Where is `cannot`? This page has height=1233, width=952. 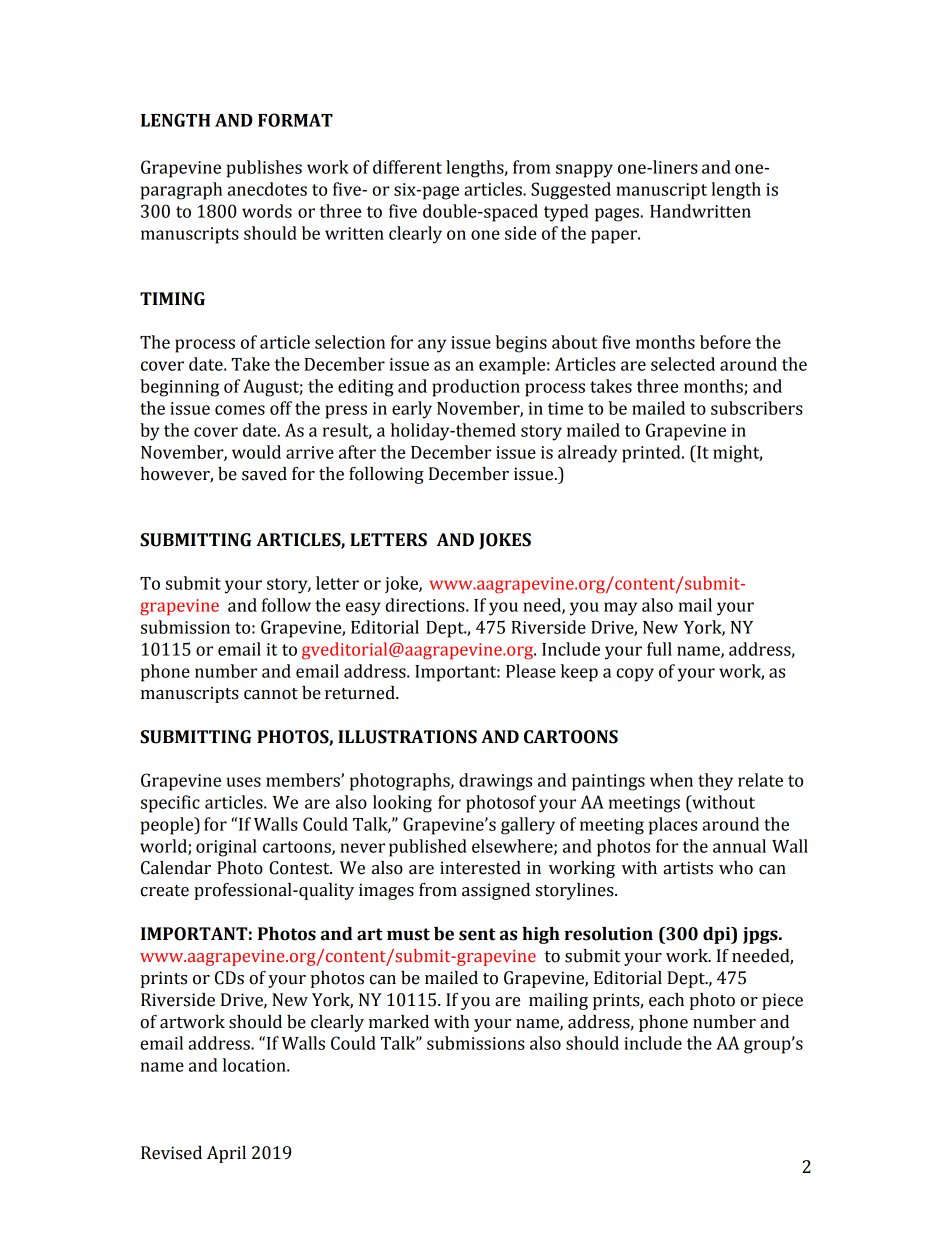
cannot is located at coordinates (271, 694).
